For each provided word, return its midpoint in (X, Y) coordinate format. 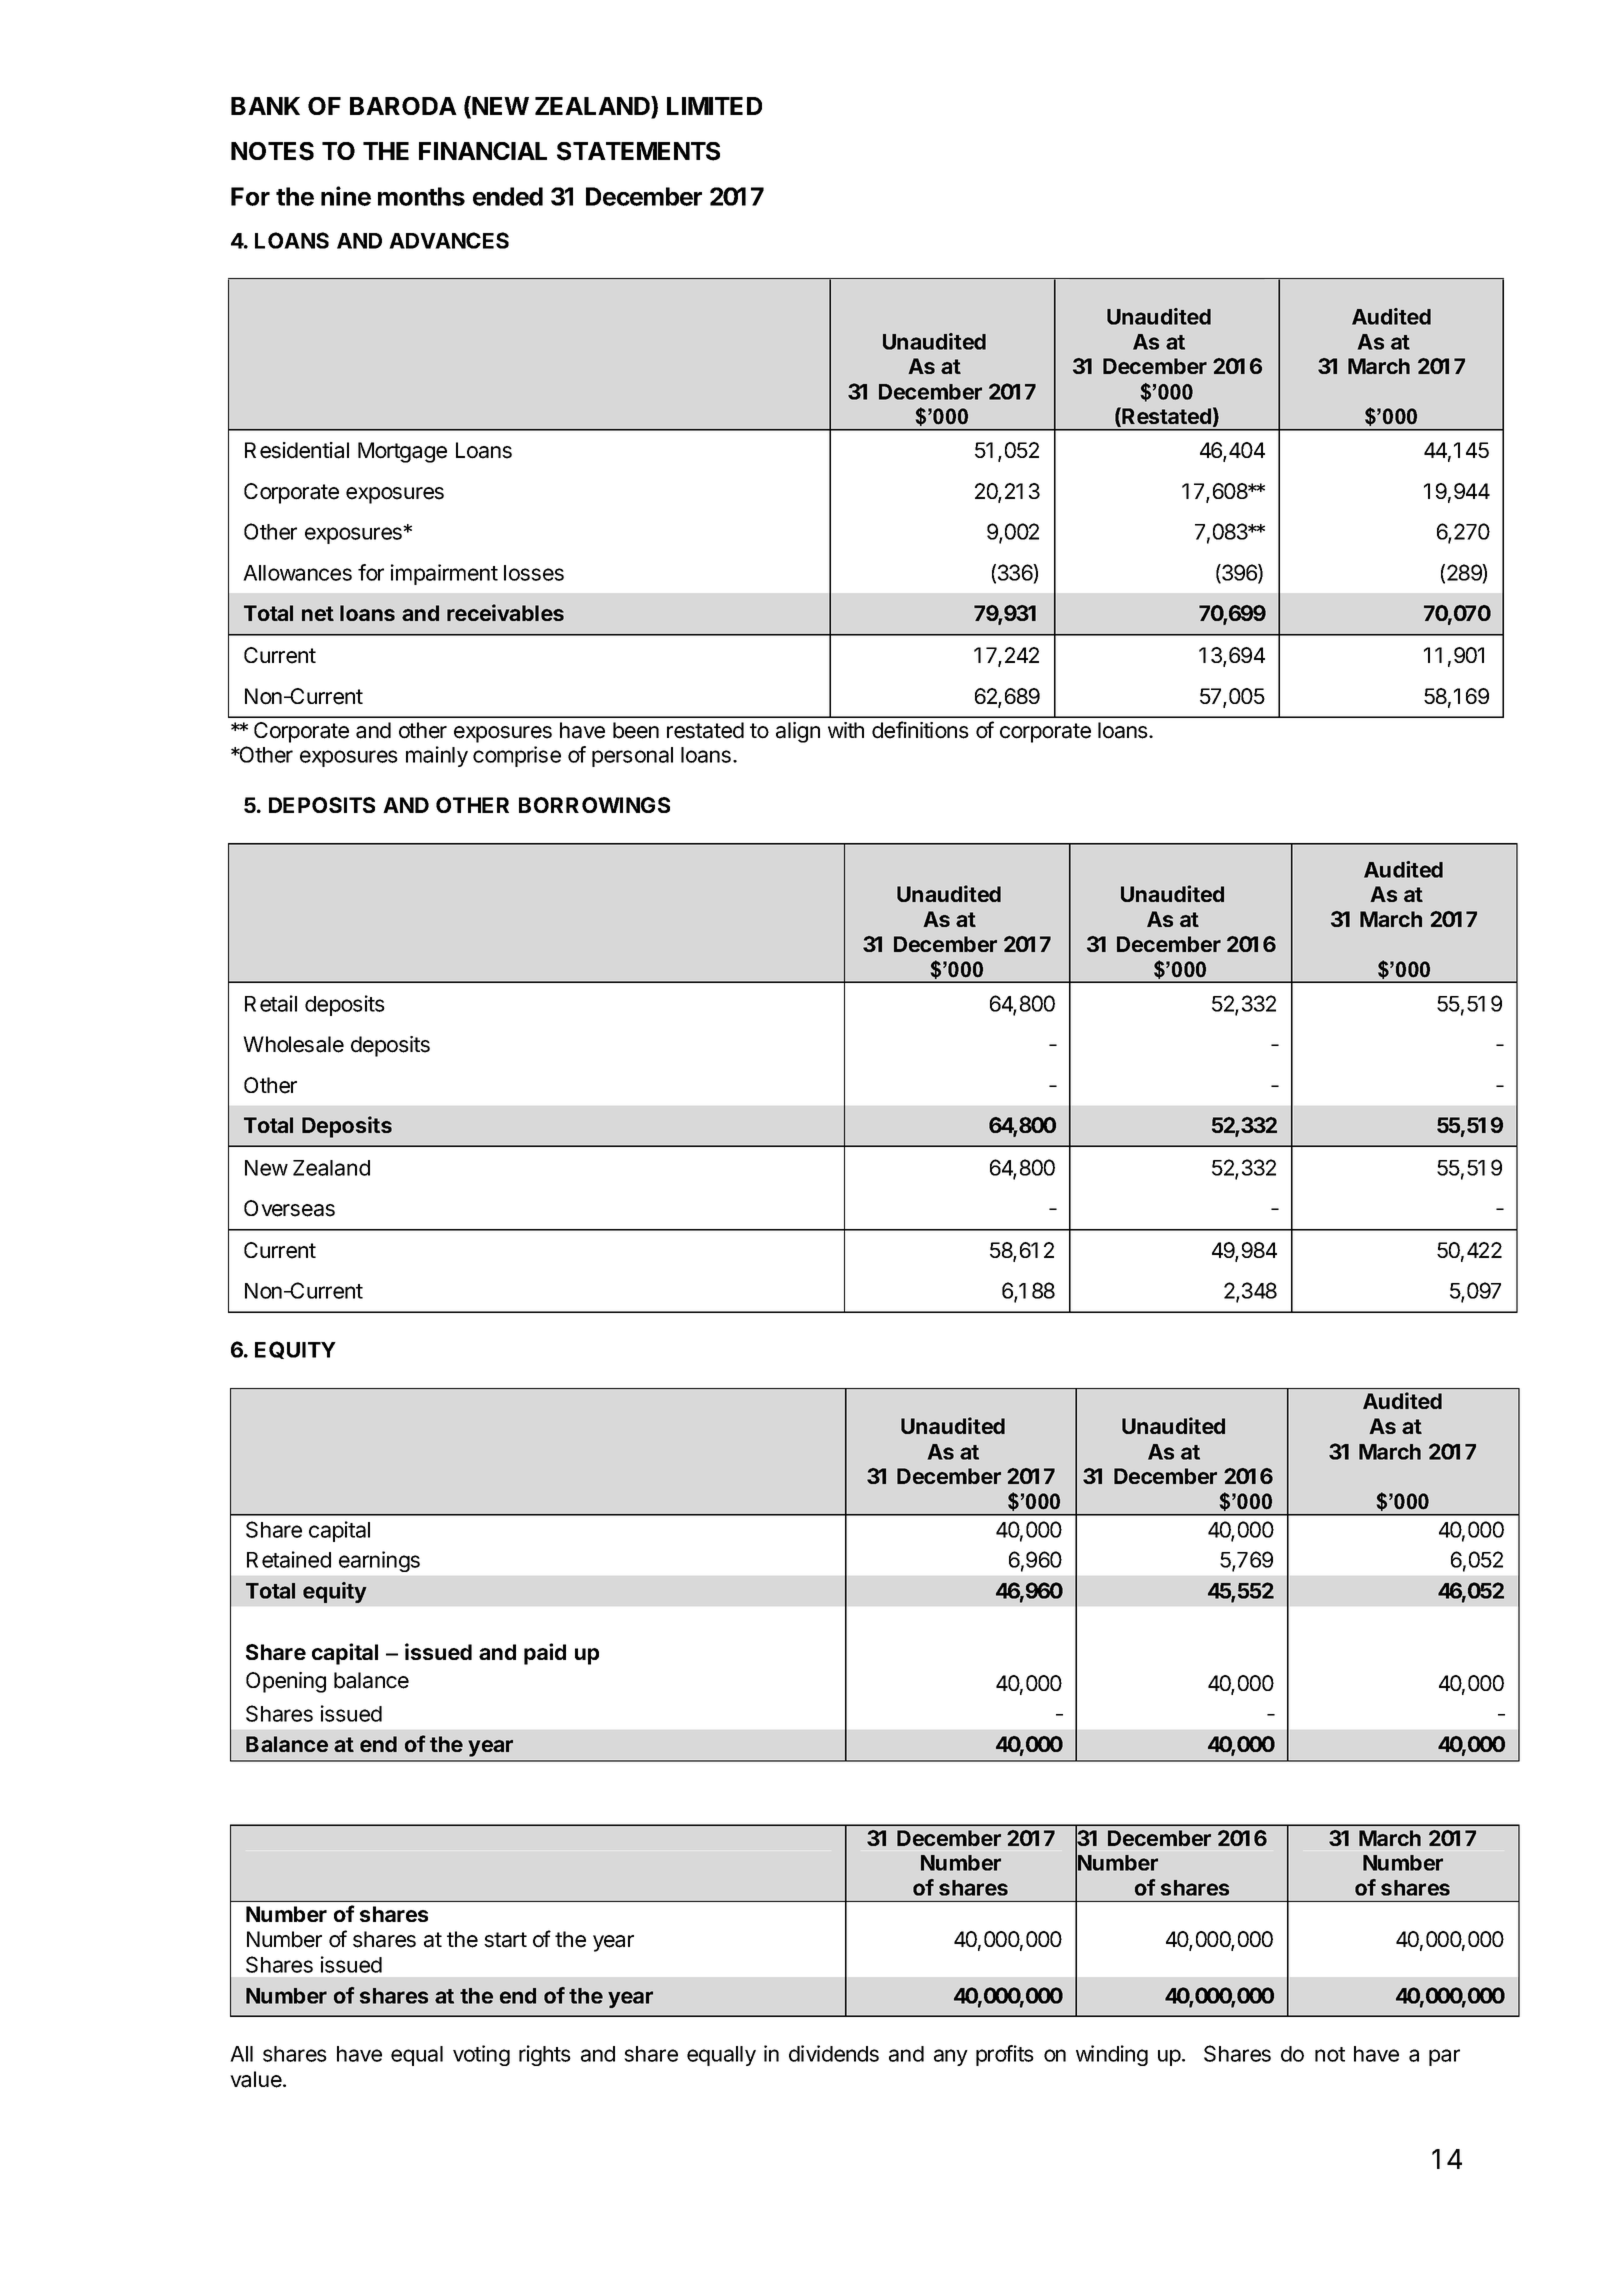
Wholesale (293, 1044)
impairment (444, 574)
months (421, 196)
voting (481, 2055)
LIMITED (714, 106)
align (798, 732)
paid (545, 1654)
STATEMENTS (638, 151)
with (846, 730)
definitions (920, 730)
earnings (379, 1561)
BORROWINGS (594, 805)
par (1444, 2057)
